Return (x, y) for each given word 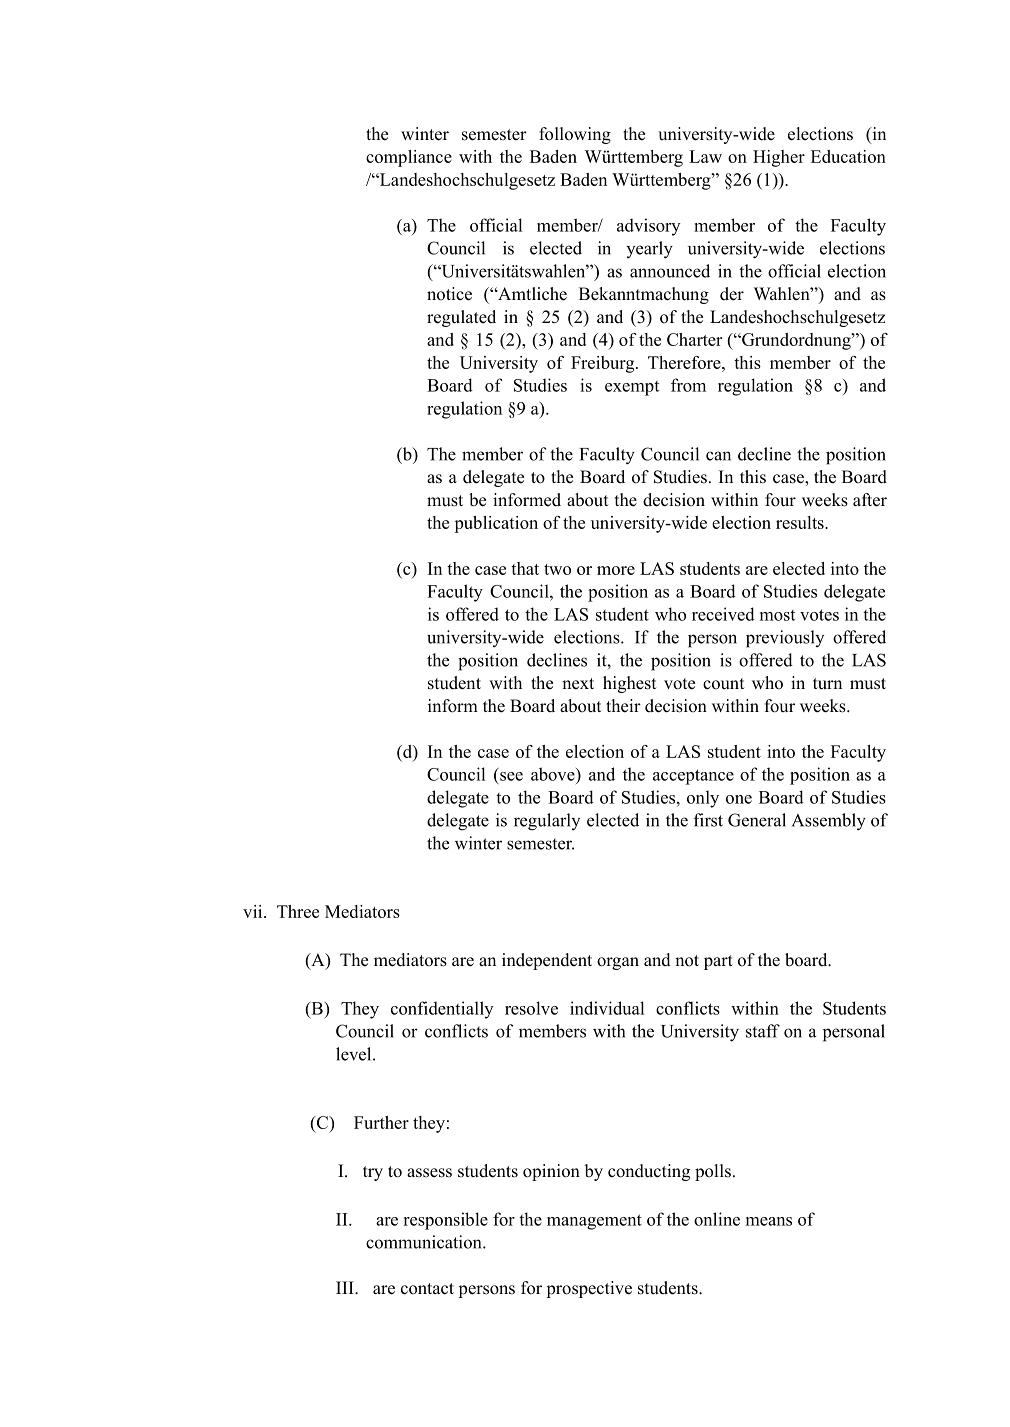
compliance (409, 158)
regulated (461, 318)
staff (763, 1031)
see (511, 776)
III (346, 1287)
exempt (632, 388)
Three (298, 911)
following (575, 135)
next (578, 684)
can (718, 456)
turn (827, 684)
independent (547, 961)
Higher (779, 158)
